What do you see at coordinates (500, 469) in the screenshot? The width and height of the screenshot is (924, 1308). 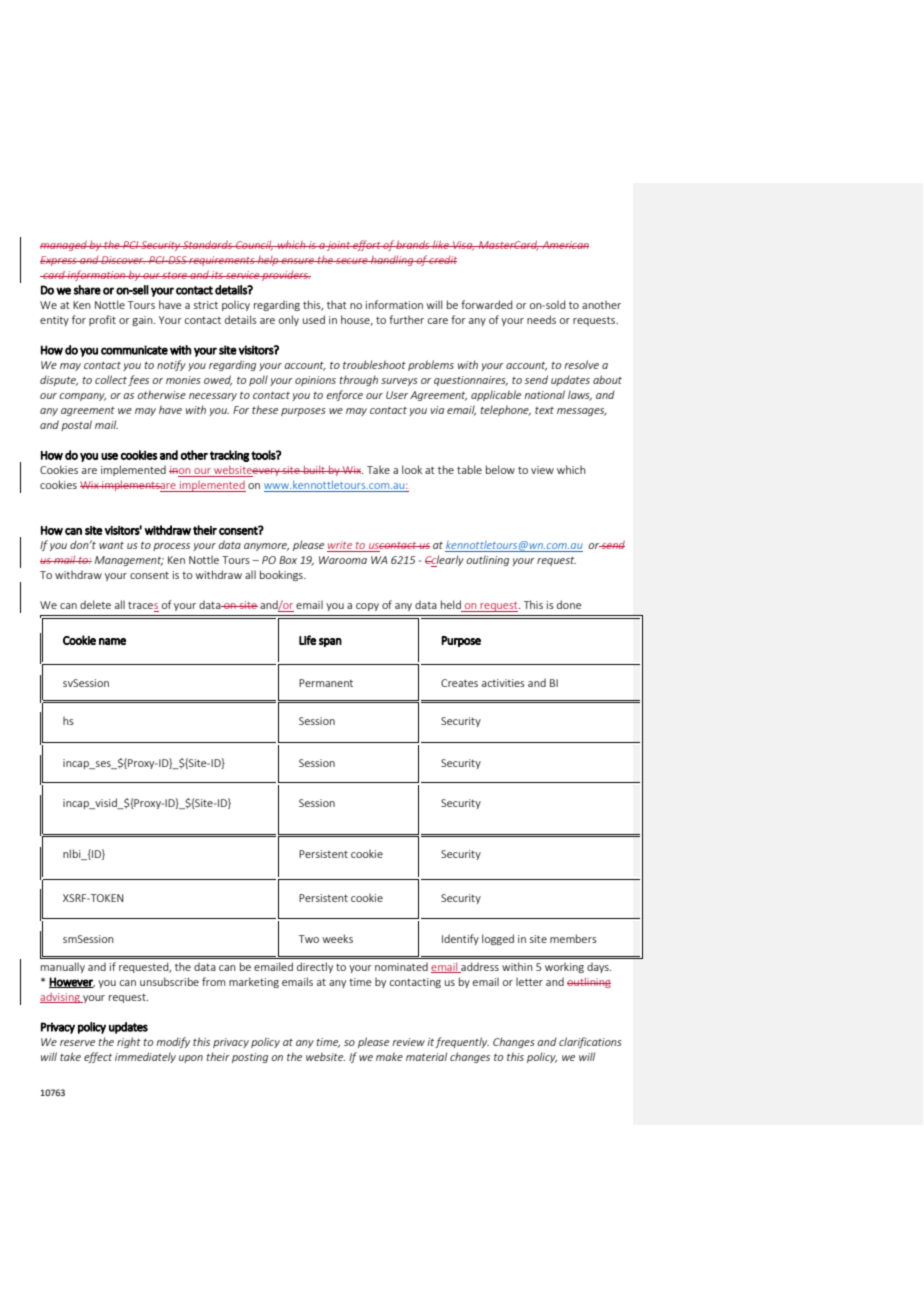 I see `below` at bounding box center [500, 469].
